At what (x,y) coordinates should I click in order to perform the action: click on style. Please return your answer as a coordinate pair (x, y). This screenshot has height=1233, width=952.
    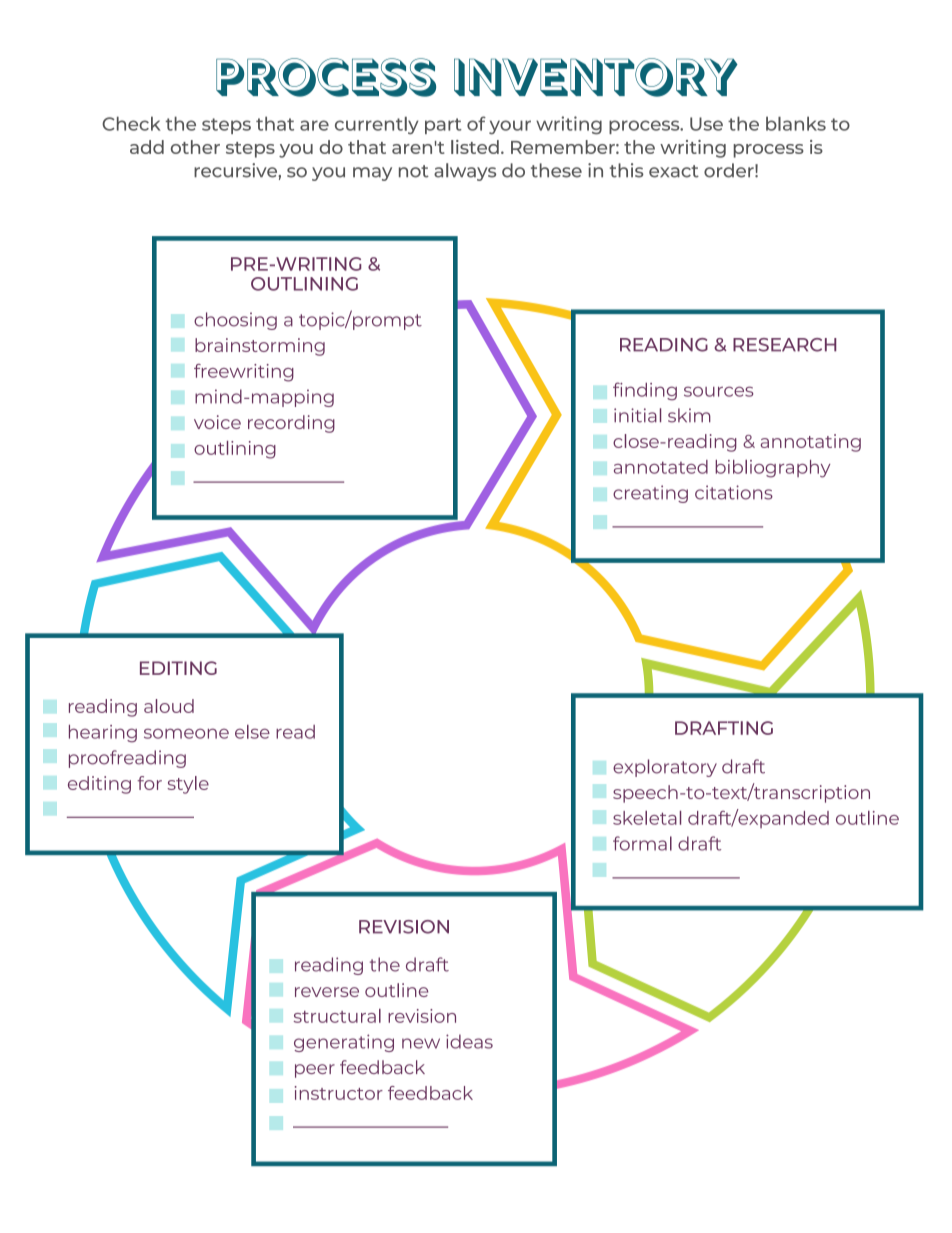
    Looking at the image, I should click on (188, 785).
